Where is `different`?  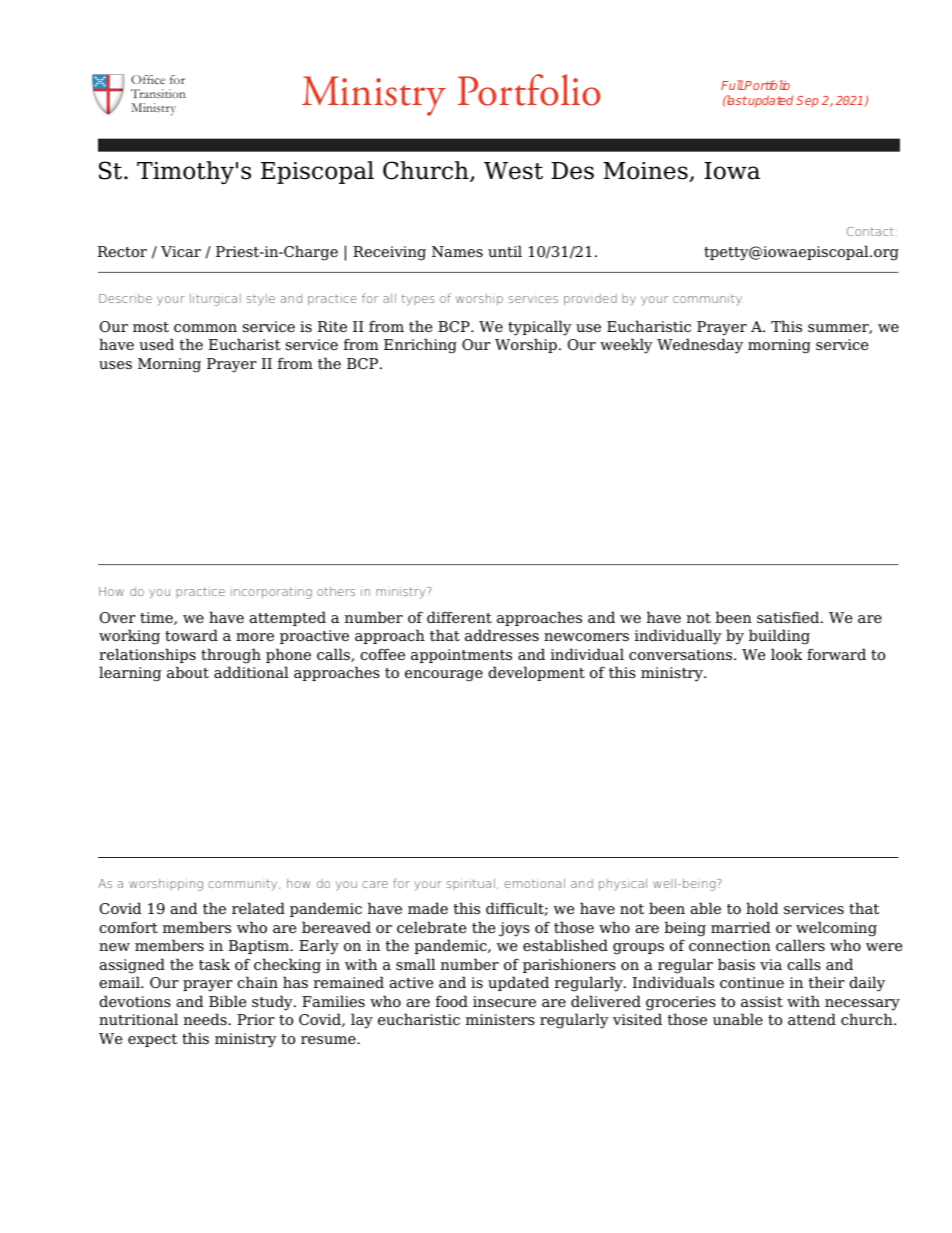
different is located at coordinates (459, 617).
